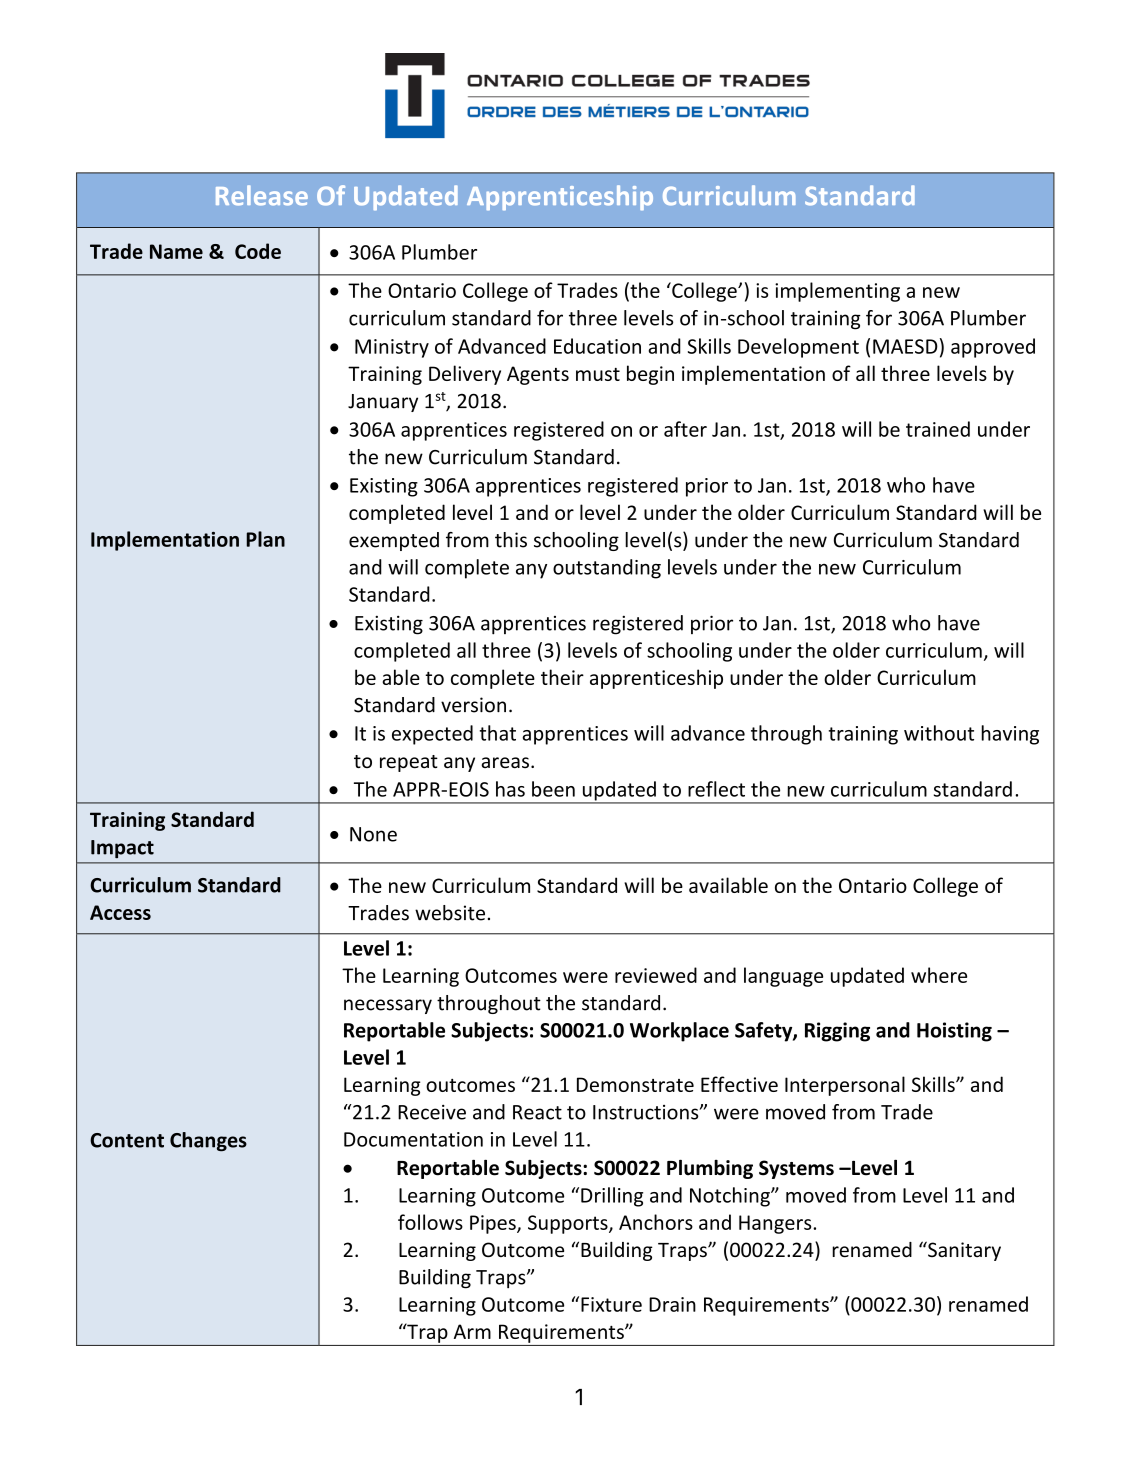  Describe the element at coordinates (553, 789) in the page. I see `been` at that location.
